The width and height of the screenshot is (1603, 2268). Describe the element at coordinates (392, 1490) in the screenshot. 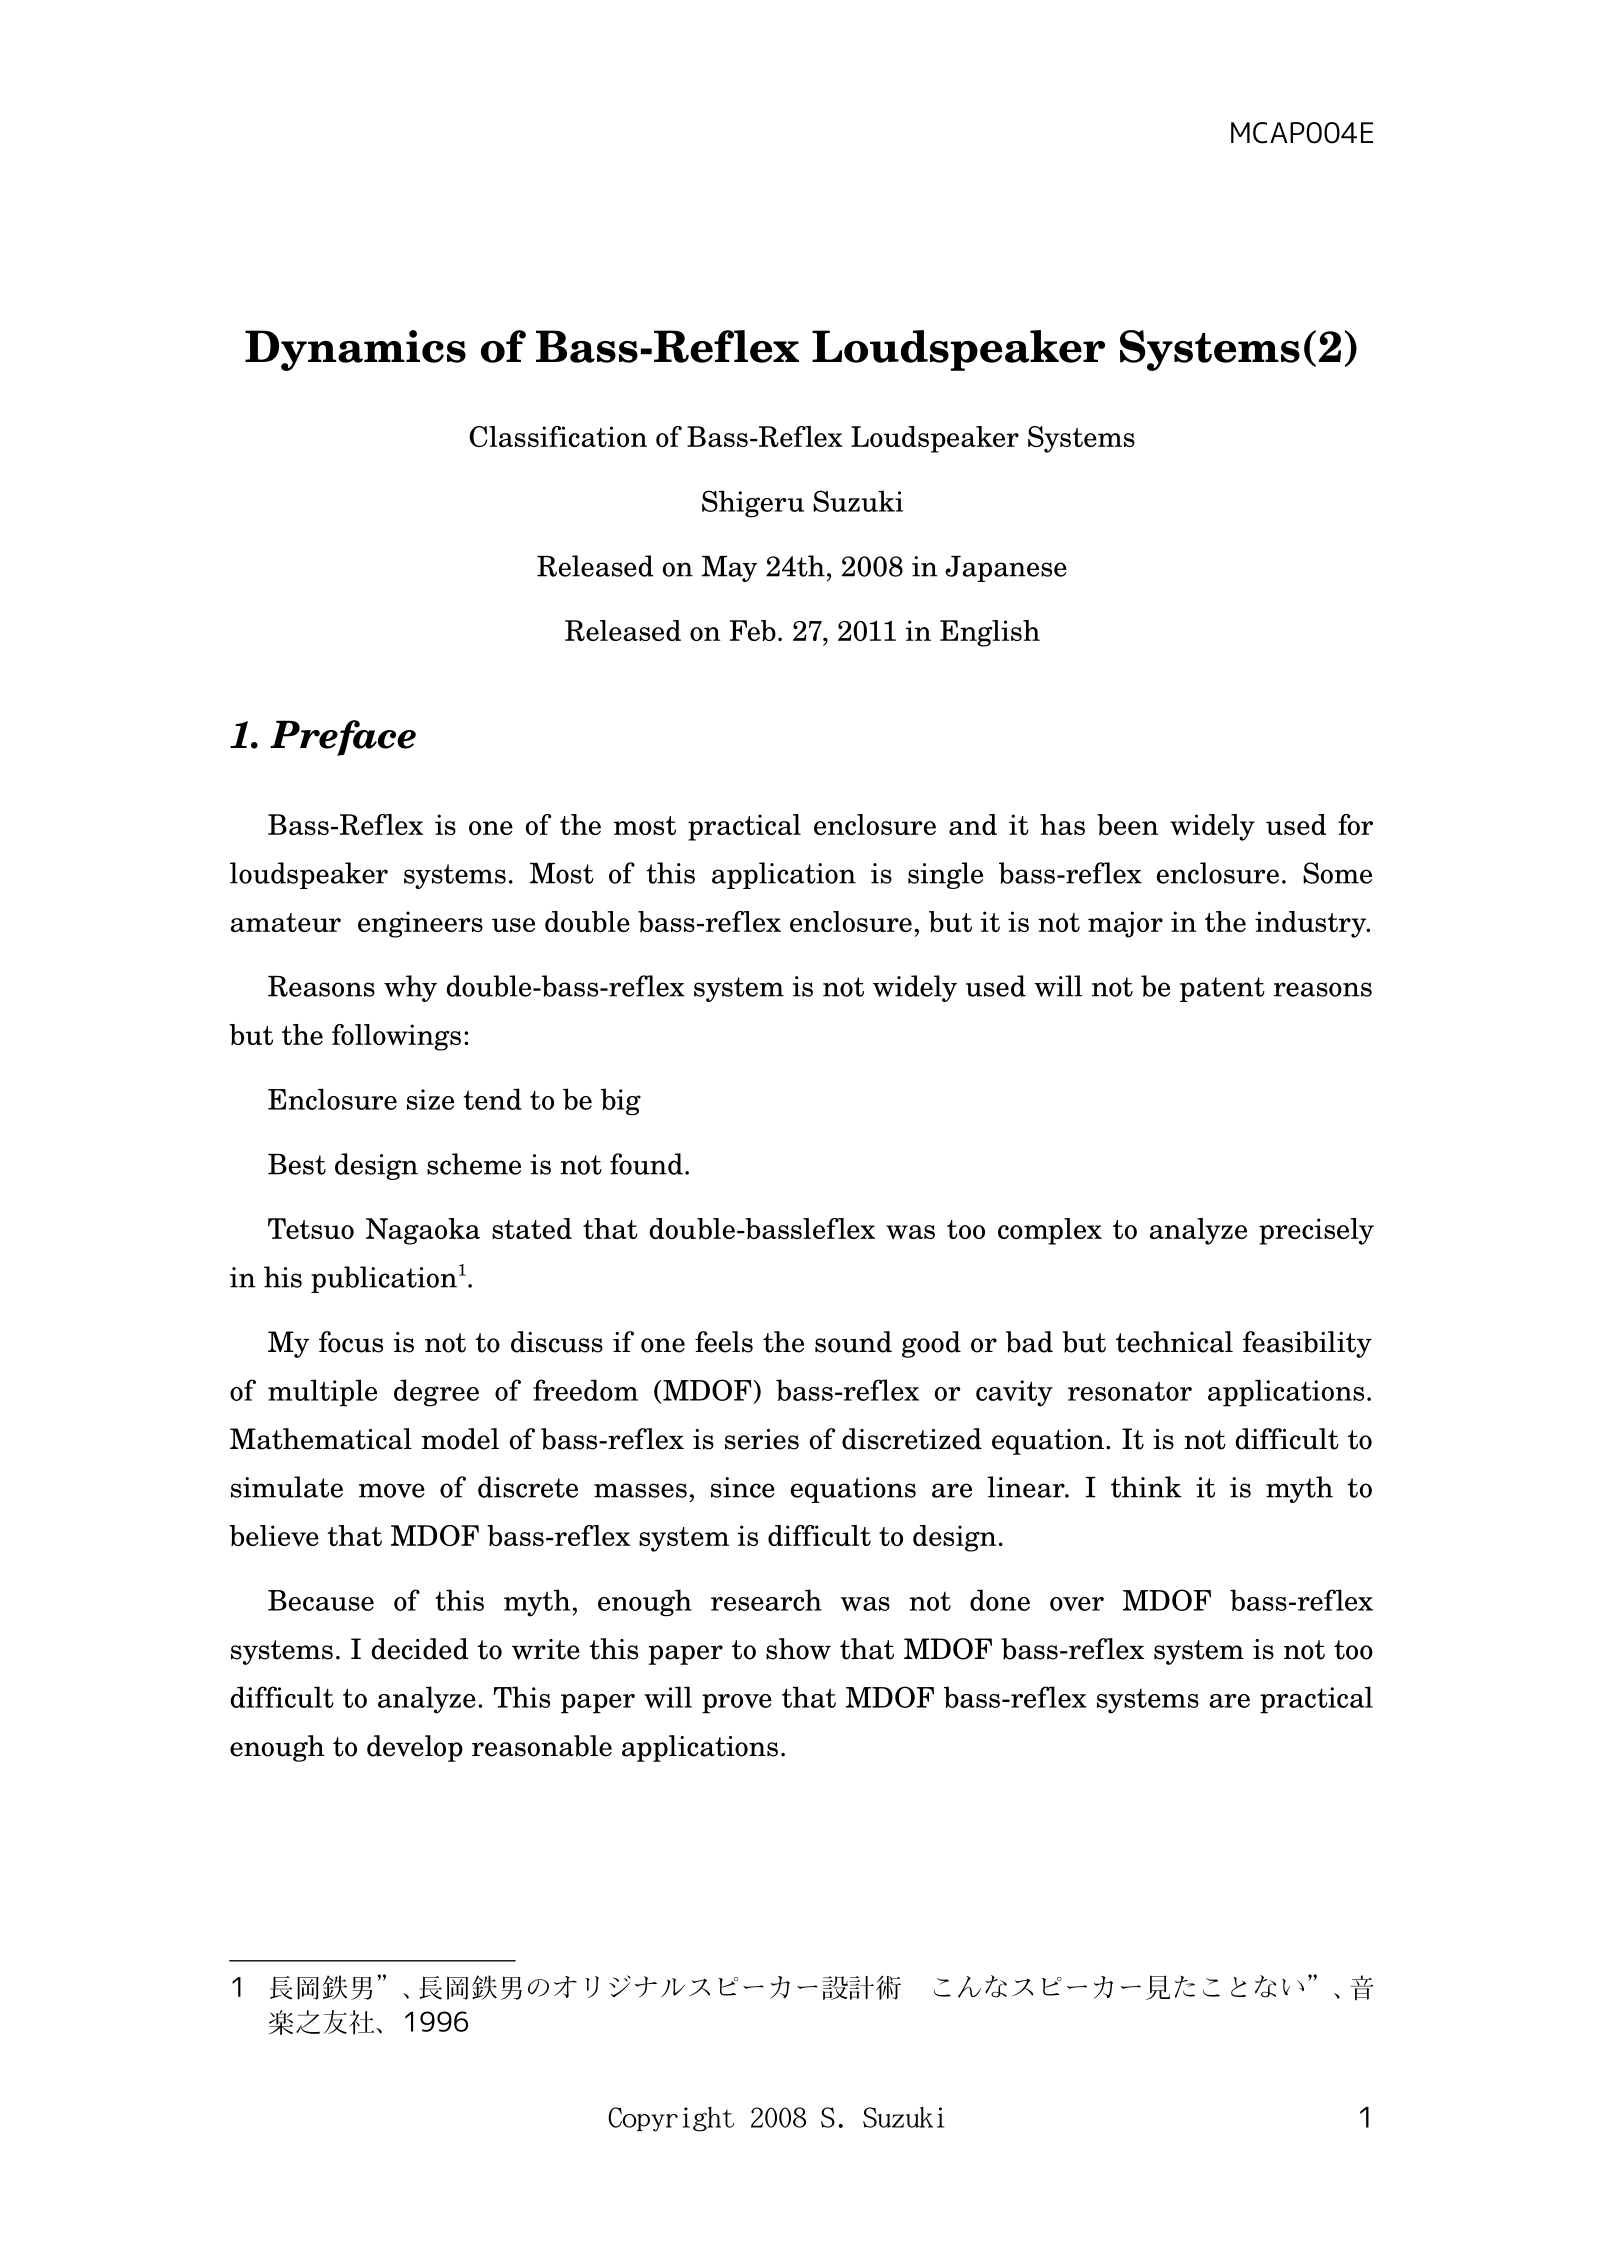

I see `move` at that location.
